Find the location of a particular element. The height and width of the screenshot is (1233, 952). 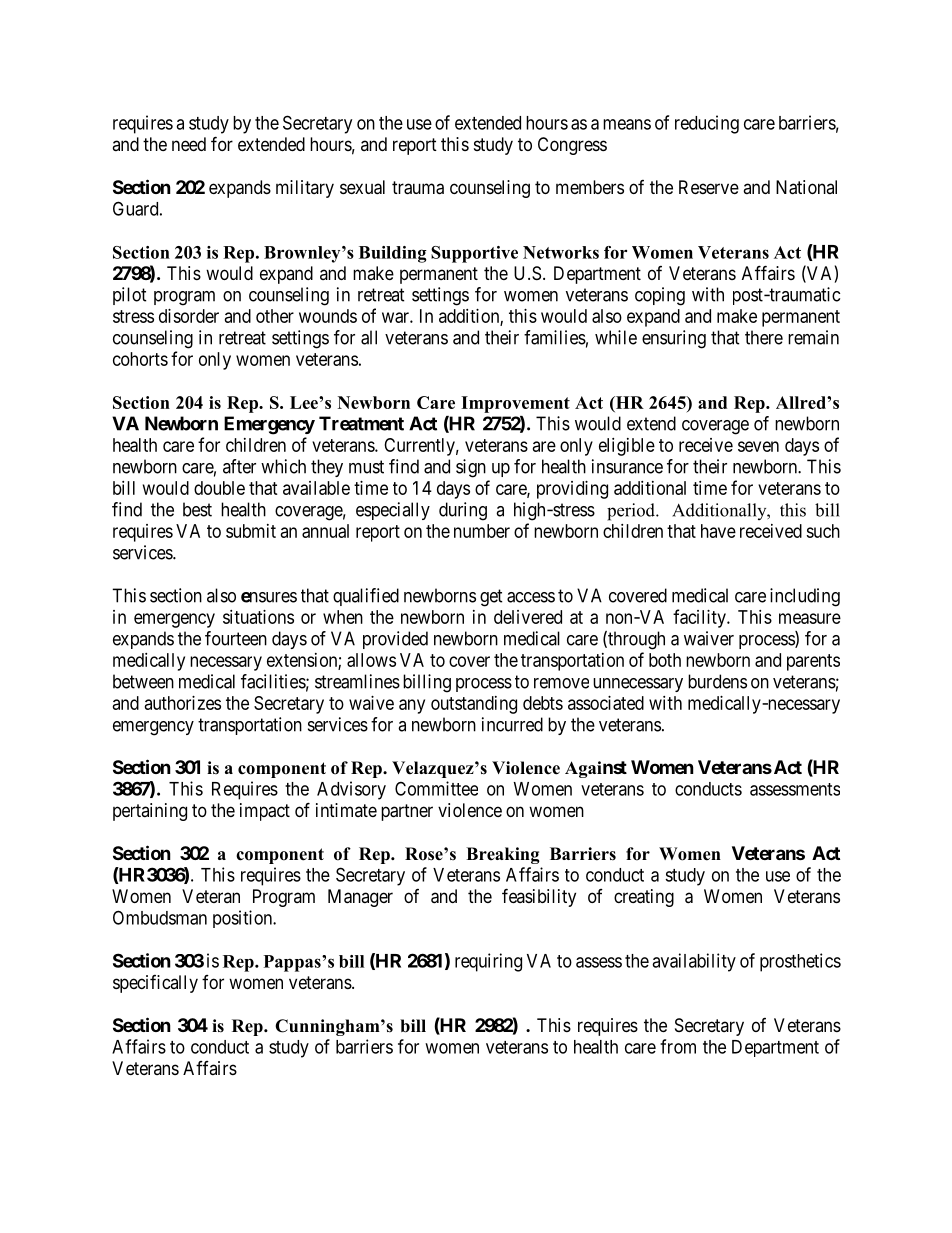

requiring is located at coordinates (488, 962).
